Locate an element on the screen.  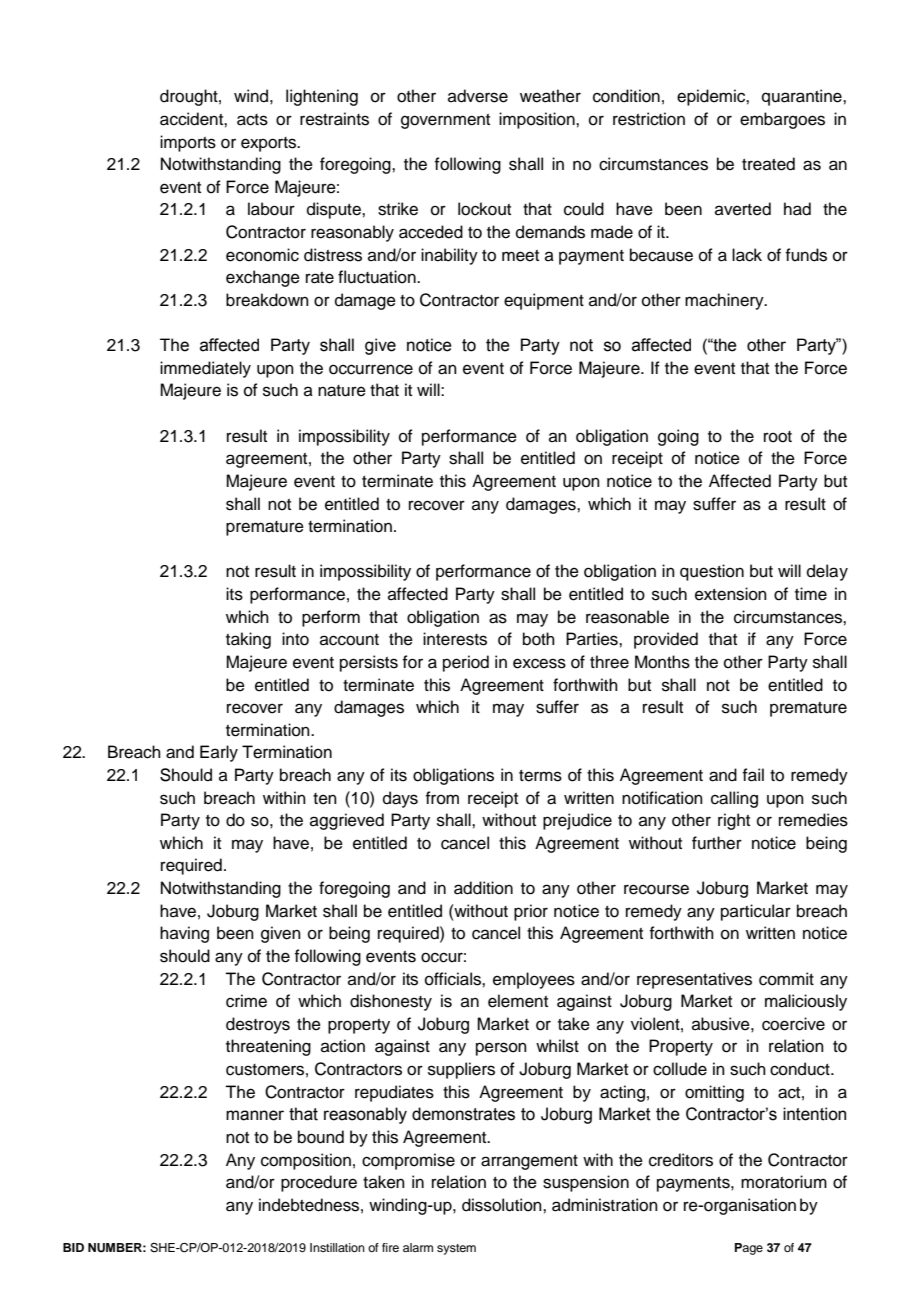
Months is located at coordinates (662, 662).
